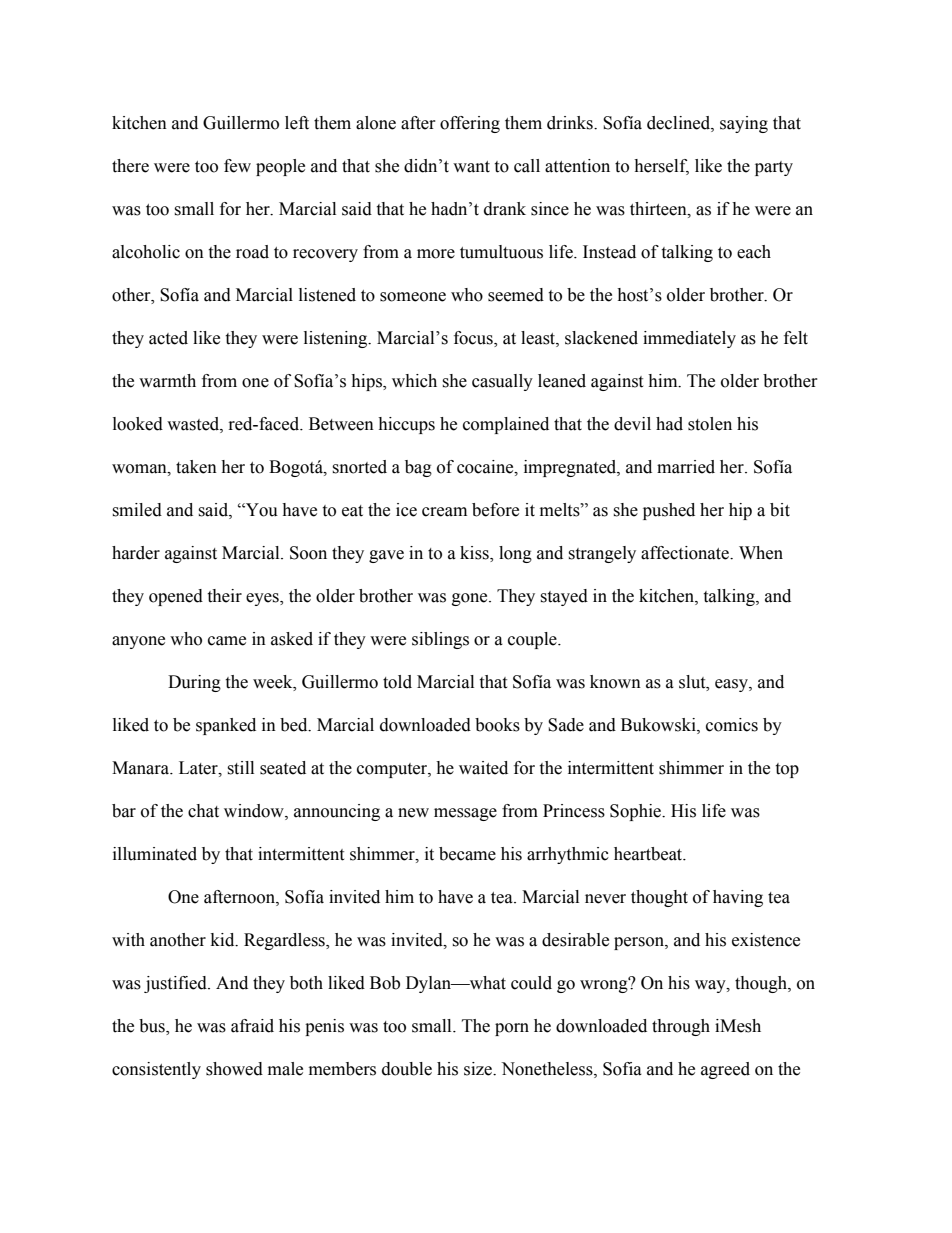 This document has width=952, height=1233. I want to click on Sophie, so click(636, 812).
